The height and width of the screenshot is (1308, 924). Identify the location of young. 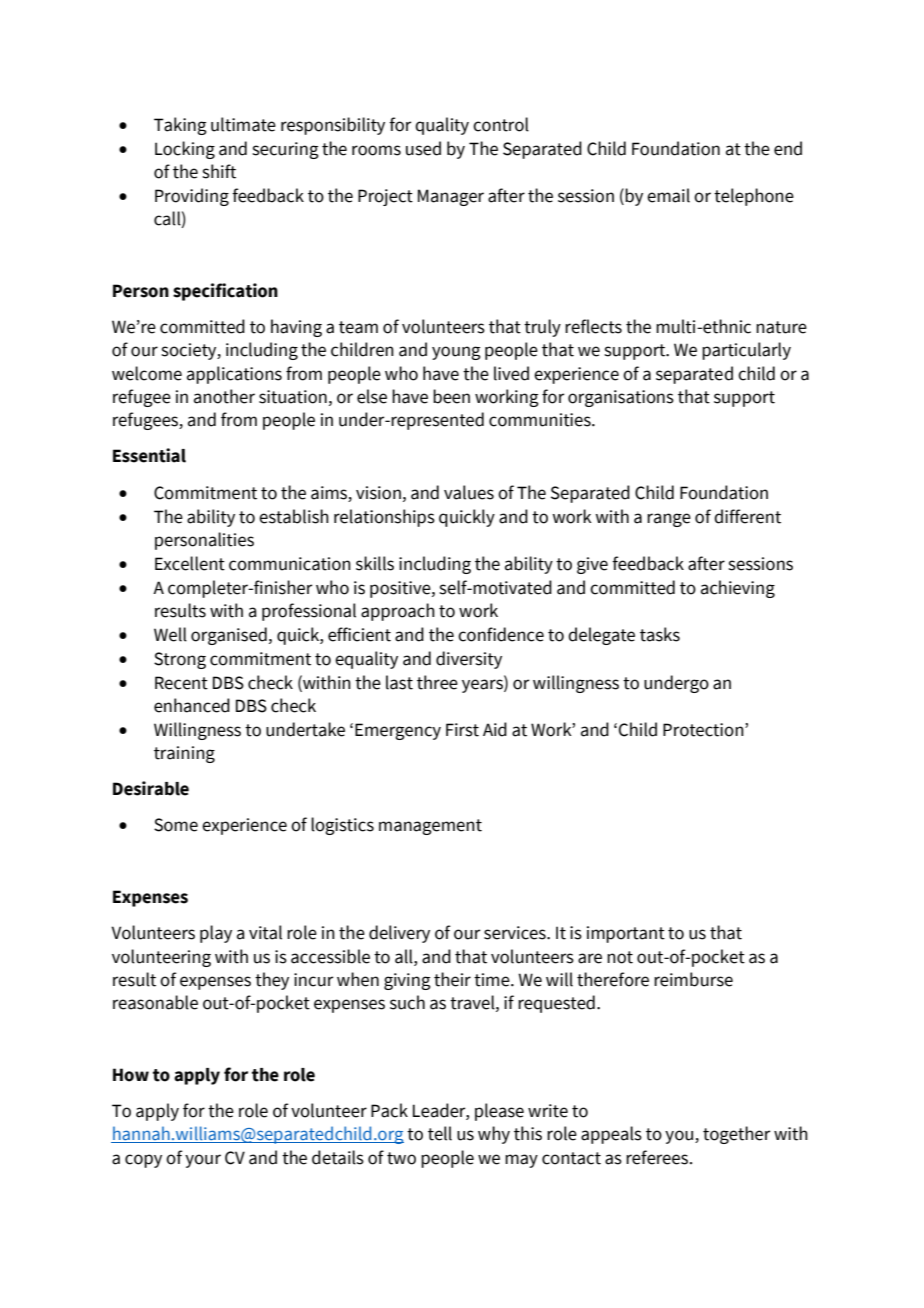
(456, 353).
